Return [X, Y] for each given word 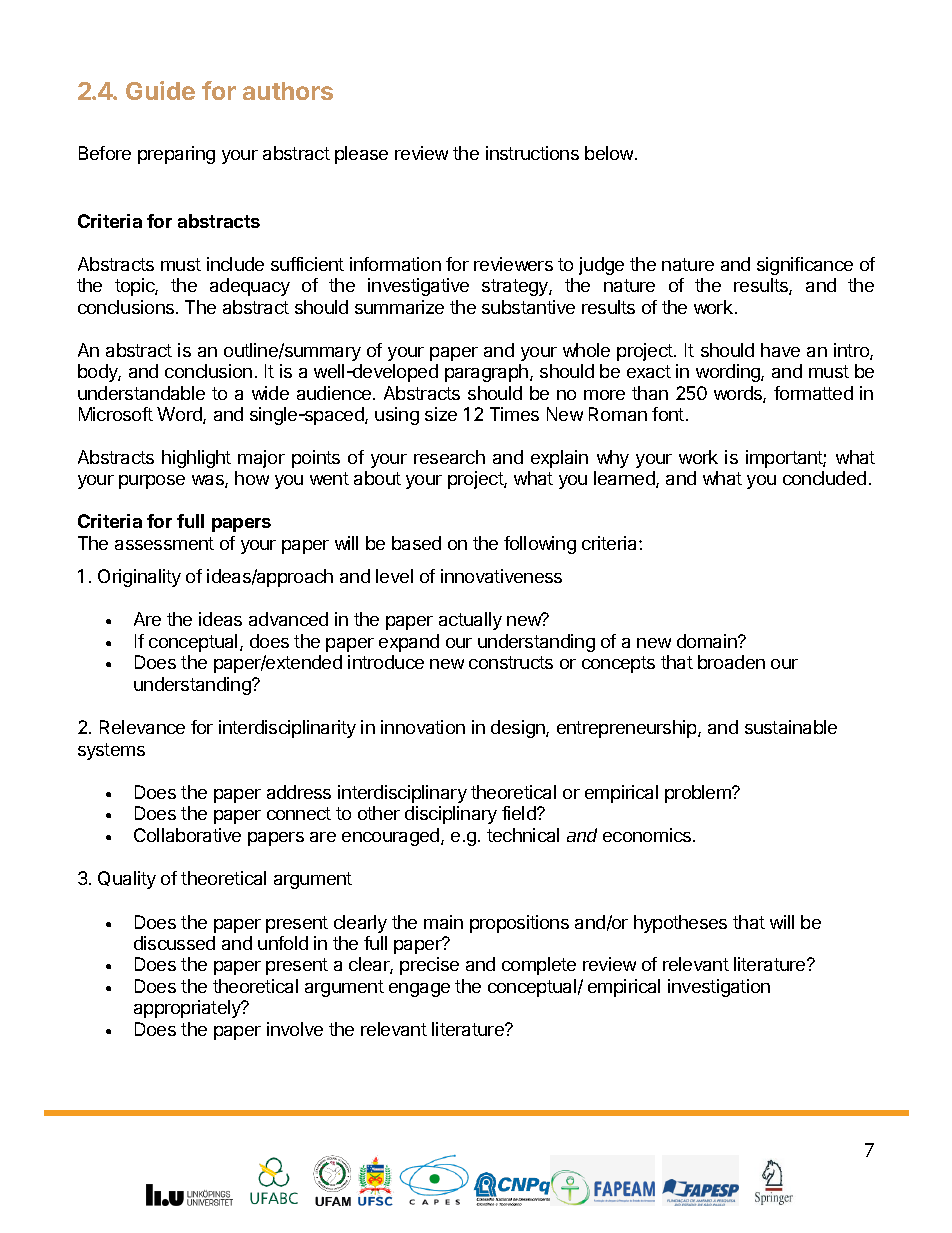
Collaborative [187, 835]
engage [419, 990]
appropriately [188, 1009]
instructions [532, 153]
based [416, 543]
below [610, 153]
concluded [824, 478]
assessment [164, 543]
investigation [719, 988]
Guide [160, 90]
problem [699, 794]
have [780, 350]
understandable [141, 393]
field [520, 813]
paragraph [486, 373]
